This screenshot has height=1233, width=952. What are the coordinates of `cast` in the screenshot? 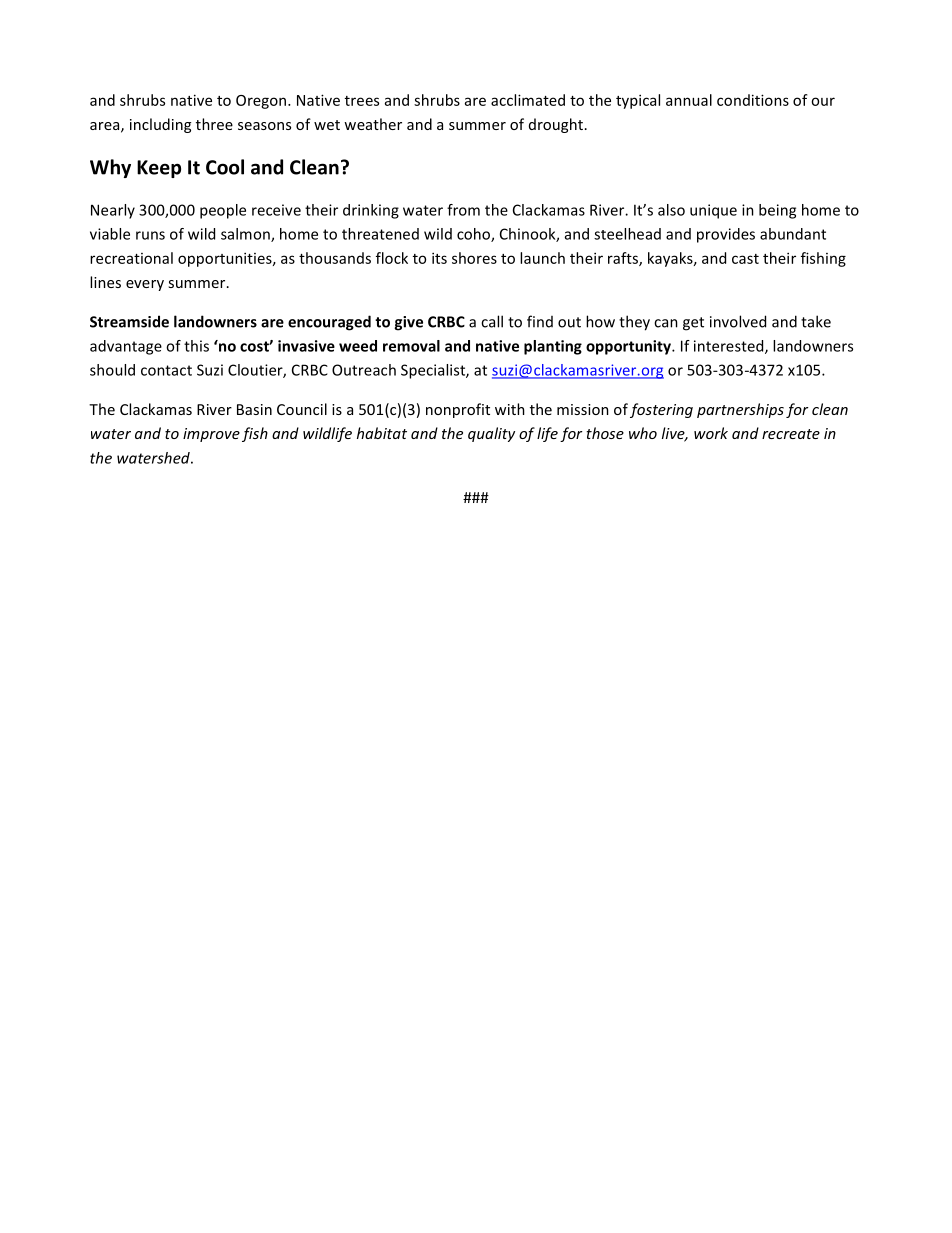 It's located at (745, 259).
